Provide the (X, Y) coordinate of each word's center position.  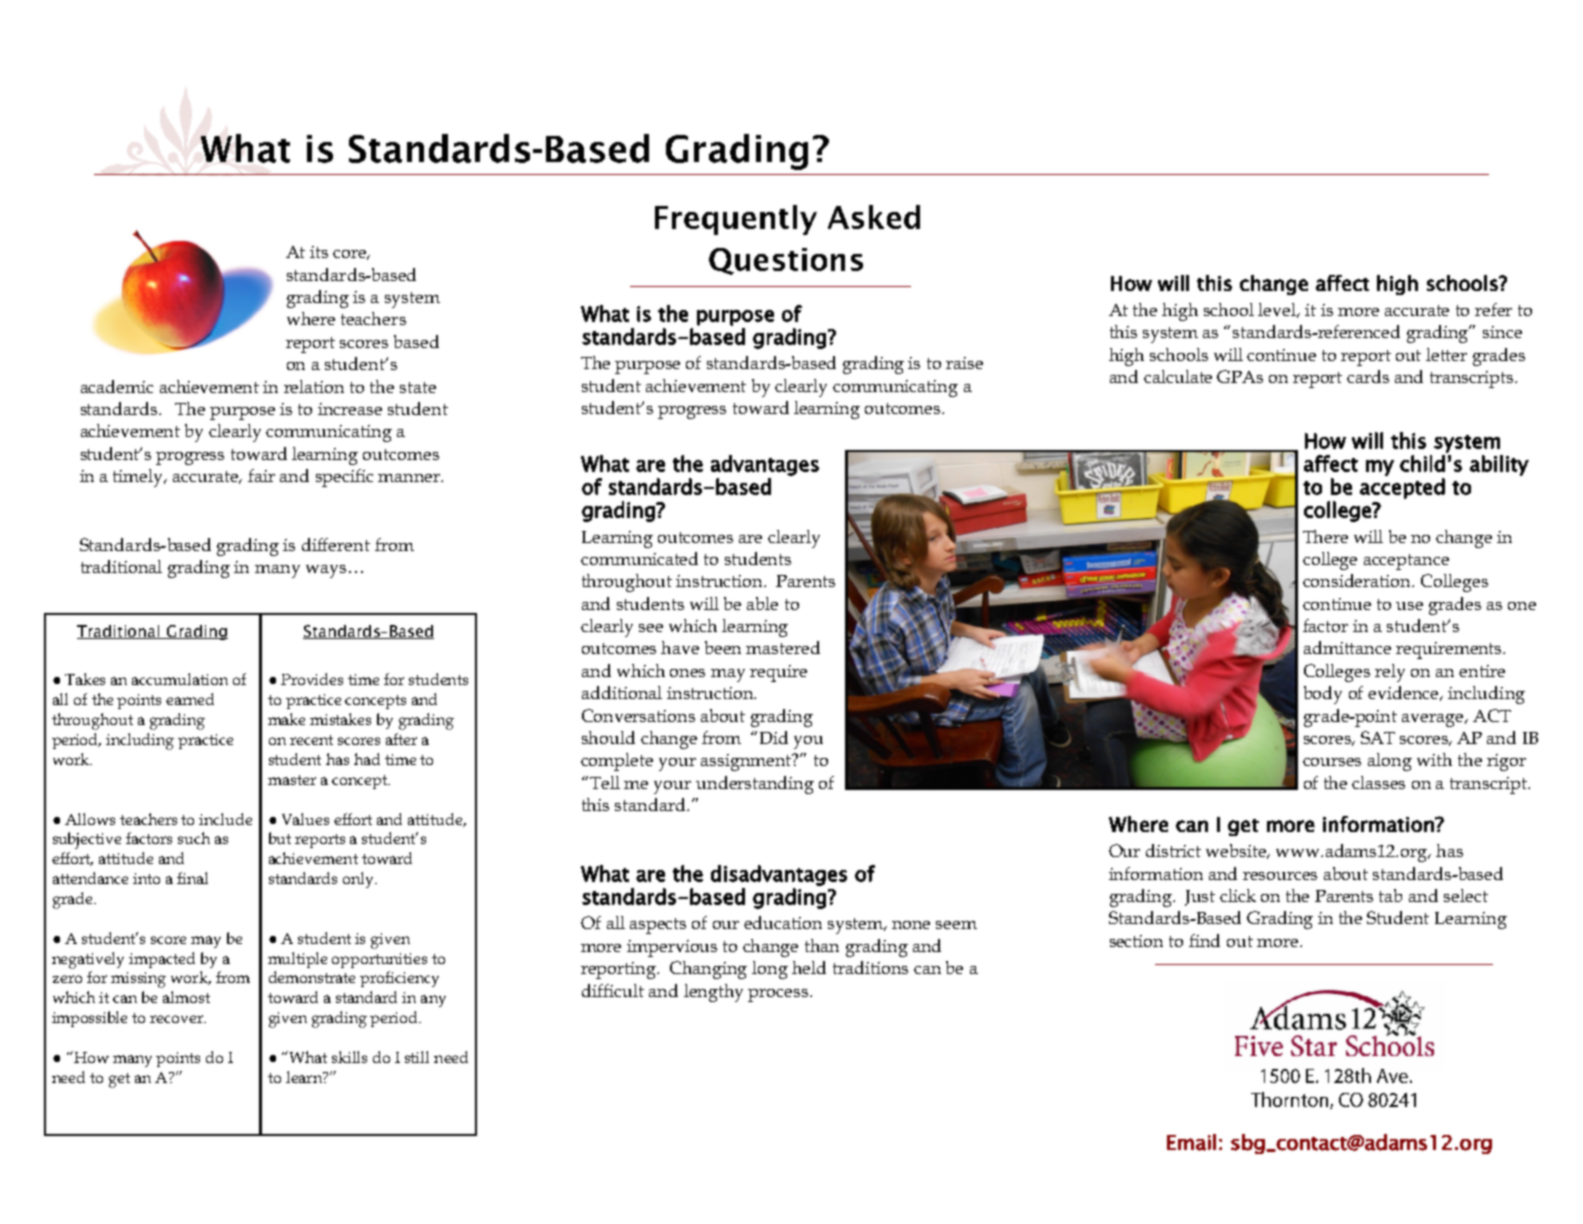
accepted (1402, 488)
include (225, 819)
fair (261, 475)
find (1204, 940)
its (319, 252)
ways (326, 571)
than (822, 945)
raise (964, 363)
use (1409, 606)
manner (410, 478)
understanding (755, 785)
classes (1378, 782)
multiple (297, 960)
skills (349, 1057)
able (762, 603)
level (1278, 310)
